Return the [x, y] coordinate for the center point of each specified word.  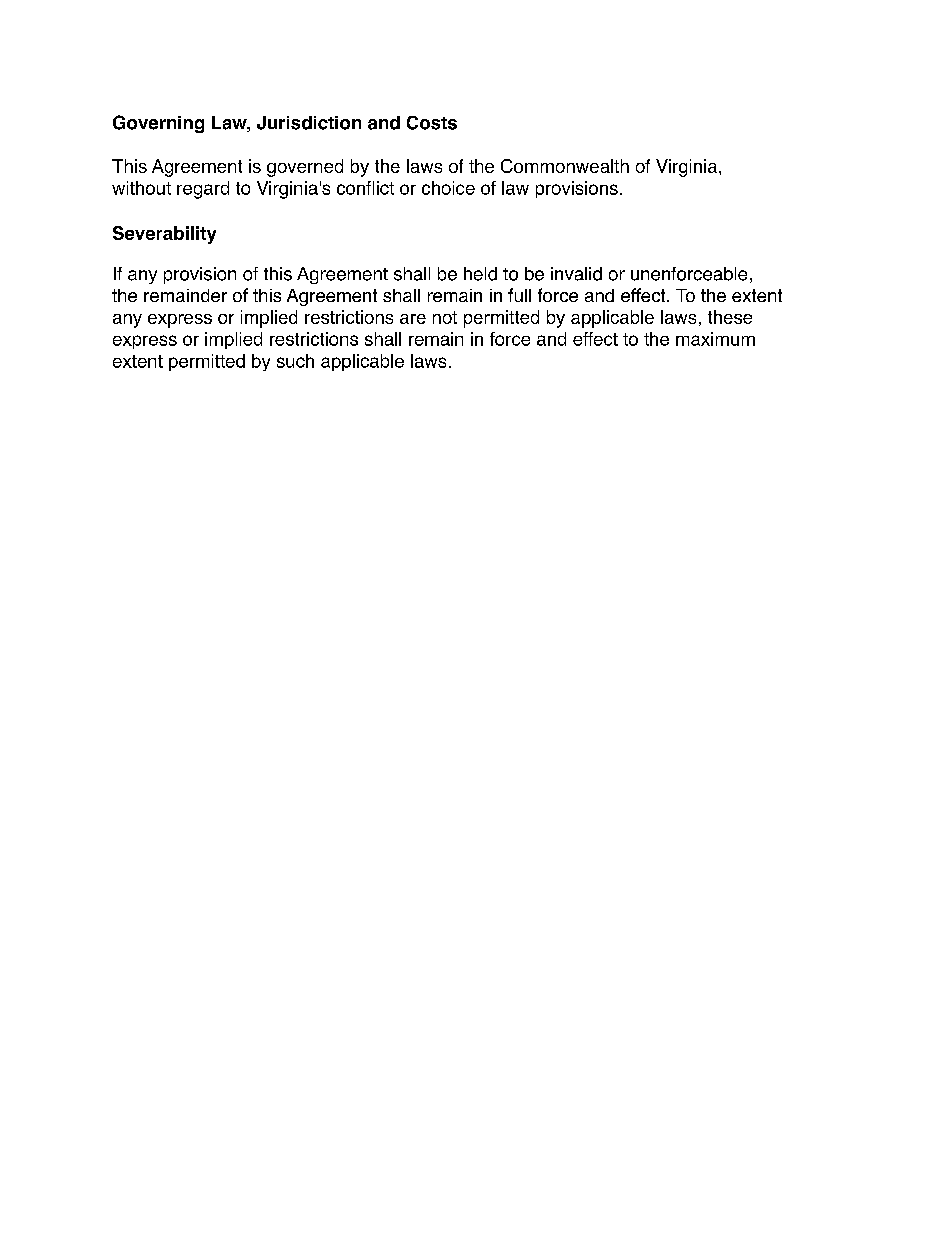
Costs [432, 123]
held [480, 274]
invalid [576, 274]
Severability [164, 235]
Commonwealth [565, 166]
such [295, 361]
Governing [158, 124]
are [413, 319]
